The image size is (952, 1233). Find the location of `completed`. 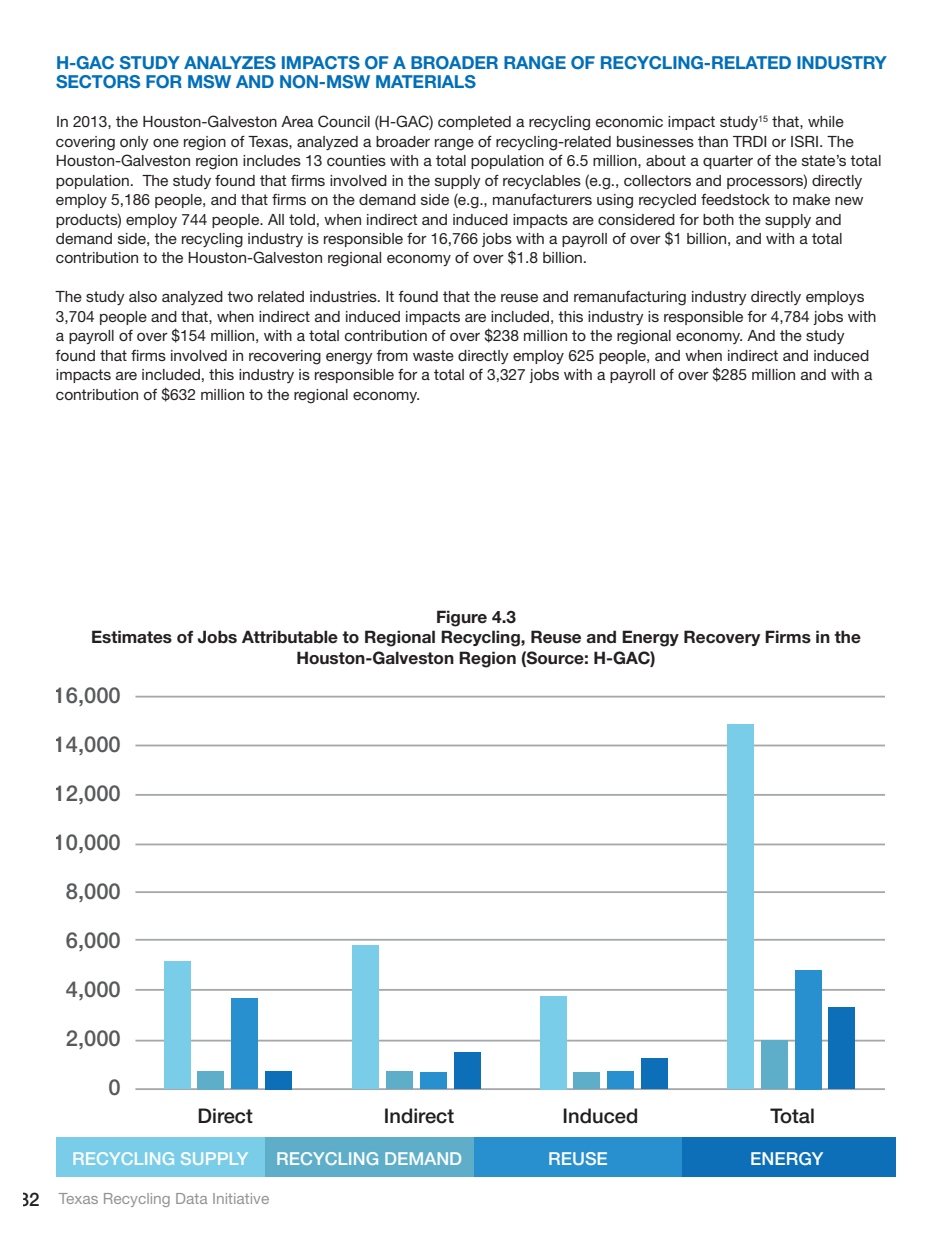

completed is located at coordinates (474, 123).
